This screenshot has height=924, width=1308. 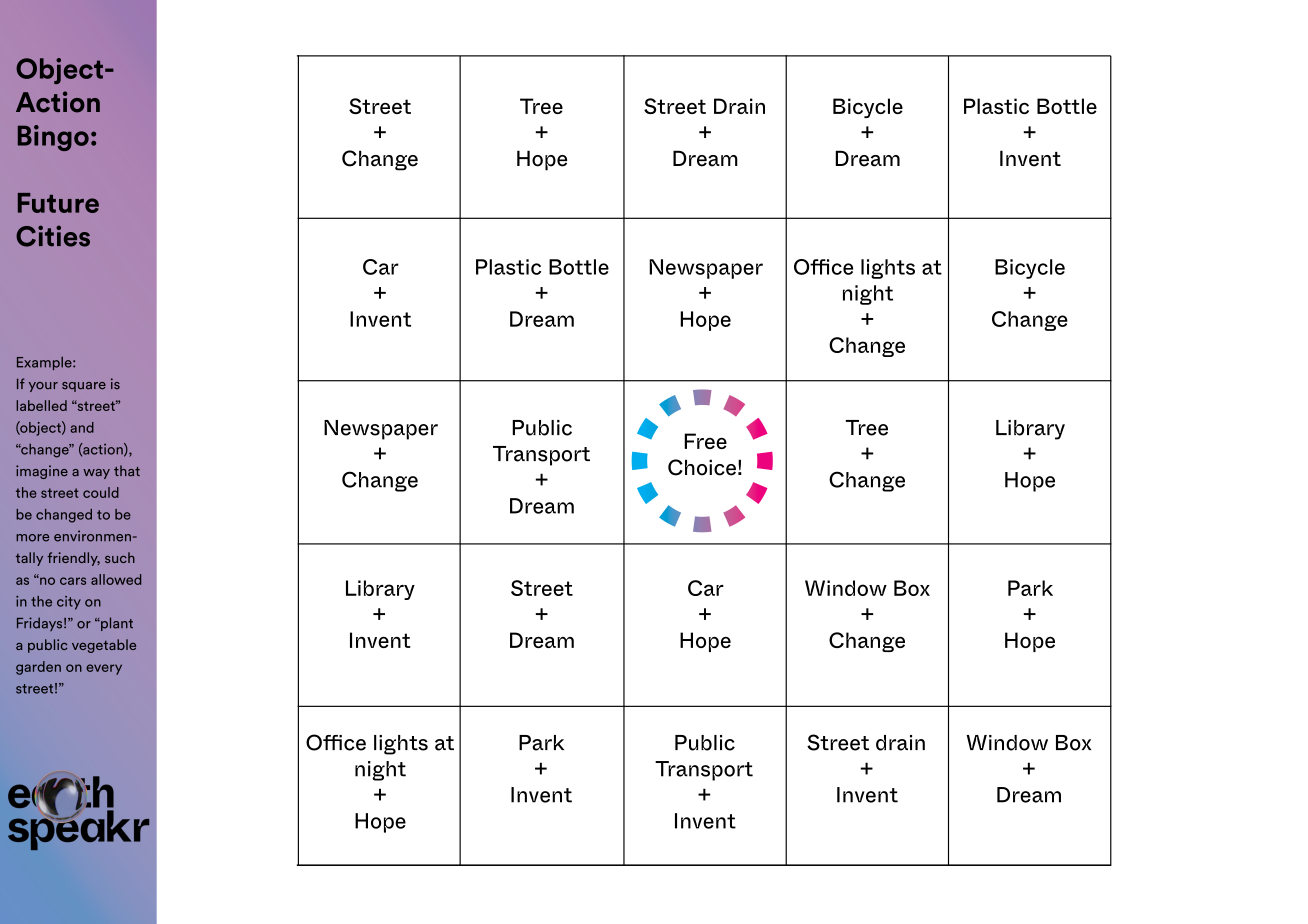 What do you see at coordinates (58, 203) in the screenshot?
I see `Future` at bounding box center [58, 203].
